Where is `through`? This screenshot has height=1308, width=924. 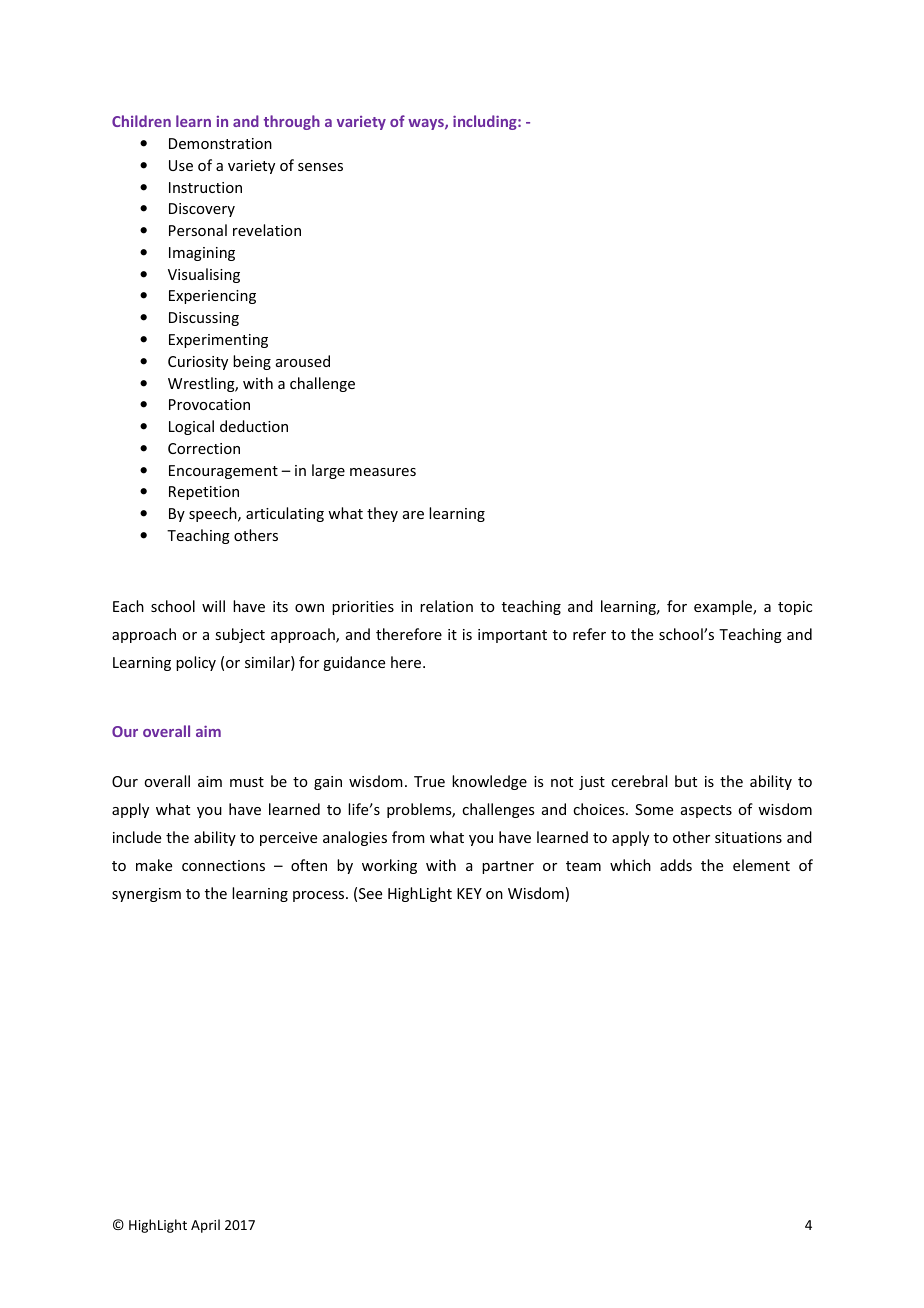
through is located at coordinates (292, 122).
